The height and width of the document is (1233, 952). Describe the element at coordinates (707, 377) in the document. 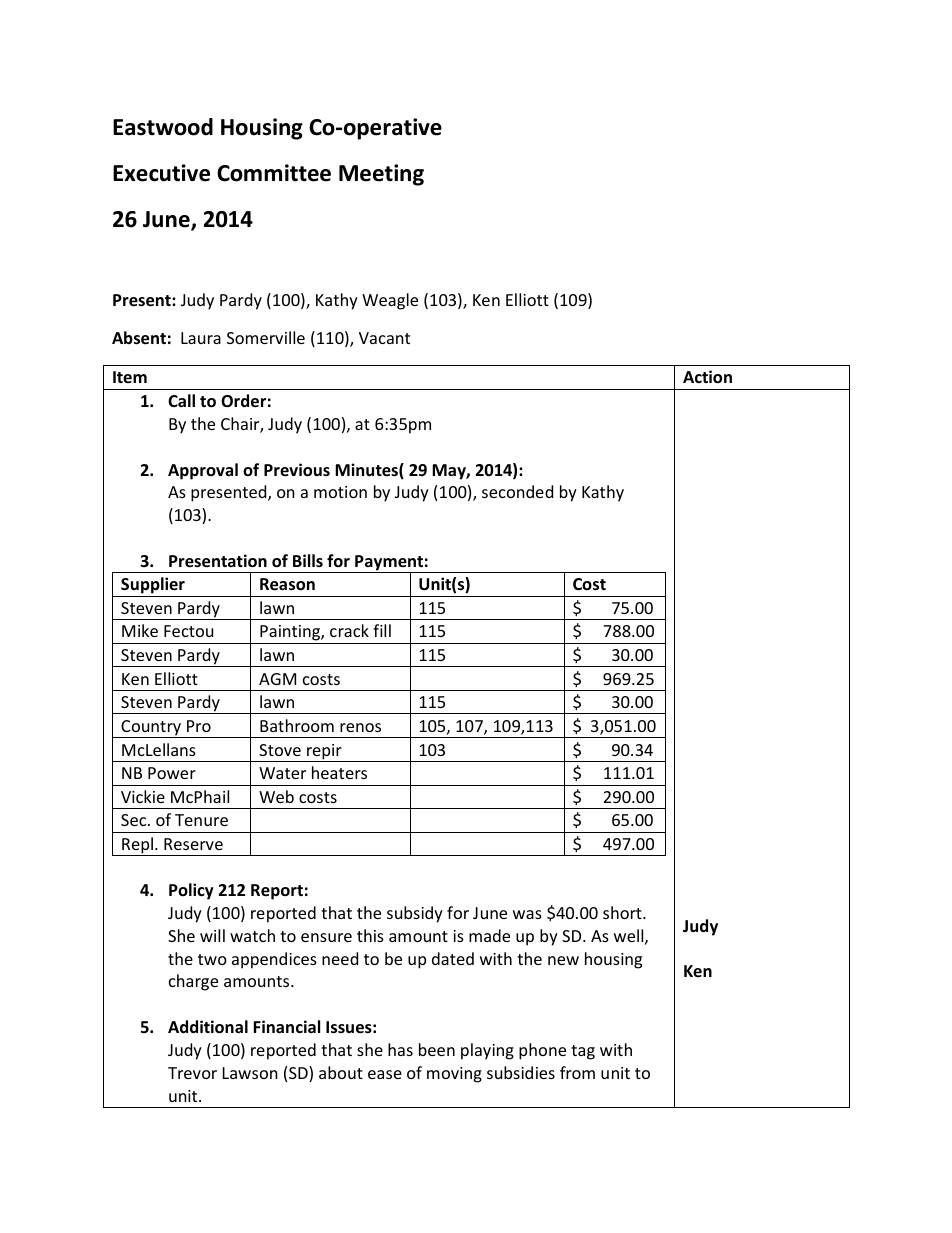

I see `Action` at that location.
